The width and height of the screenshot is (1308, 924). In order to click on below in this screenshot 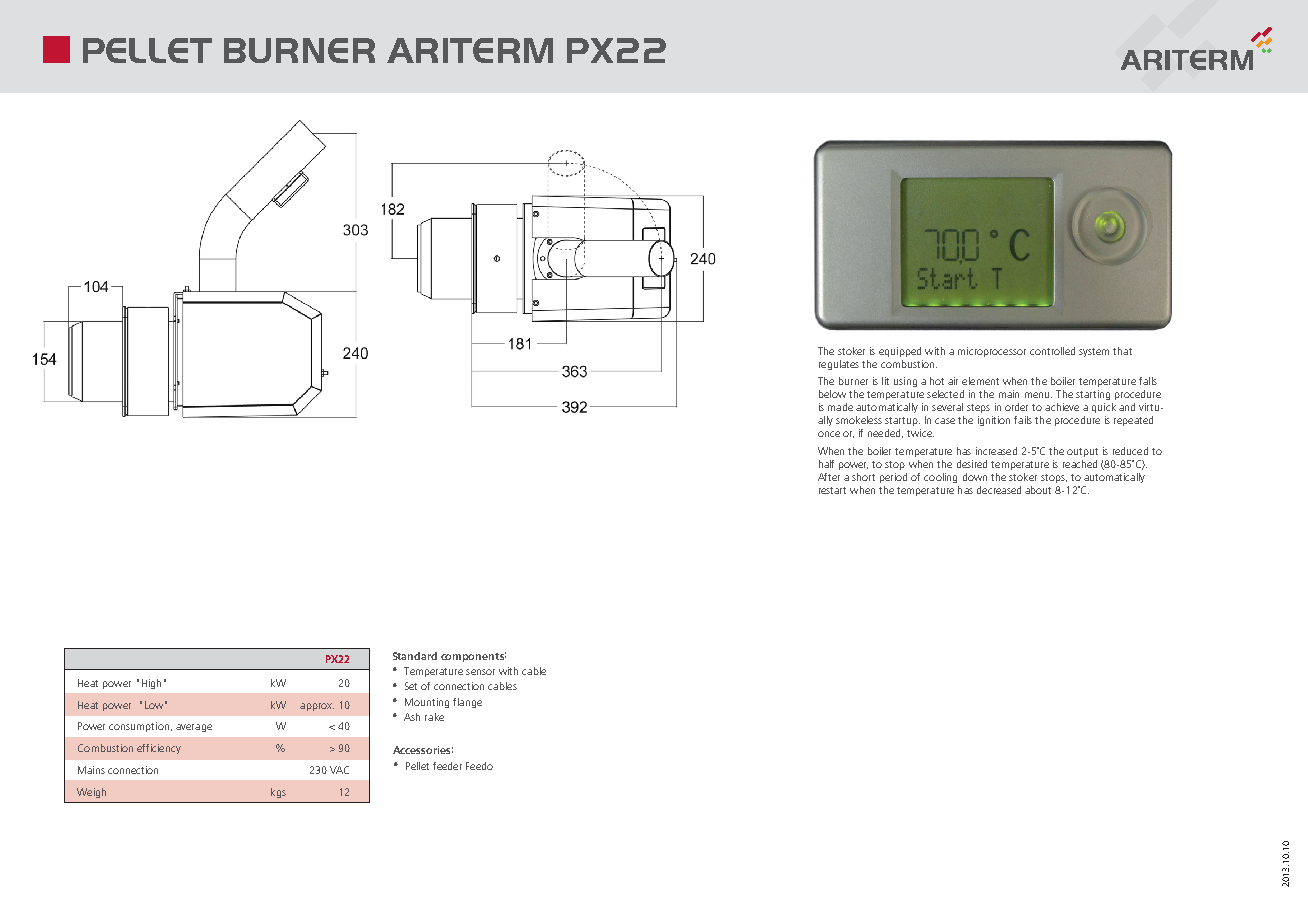, I will do `click(832, 394)`.
